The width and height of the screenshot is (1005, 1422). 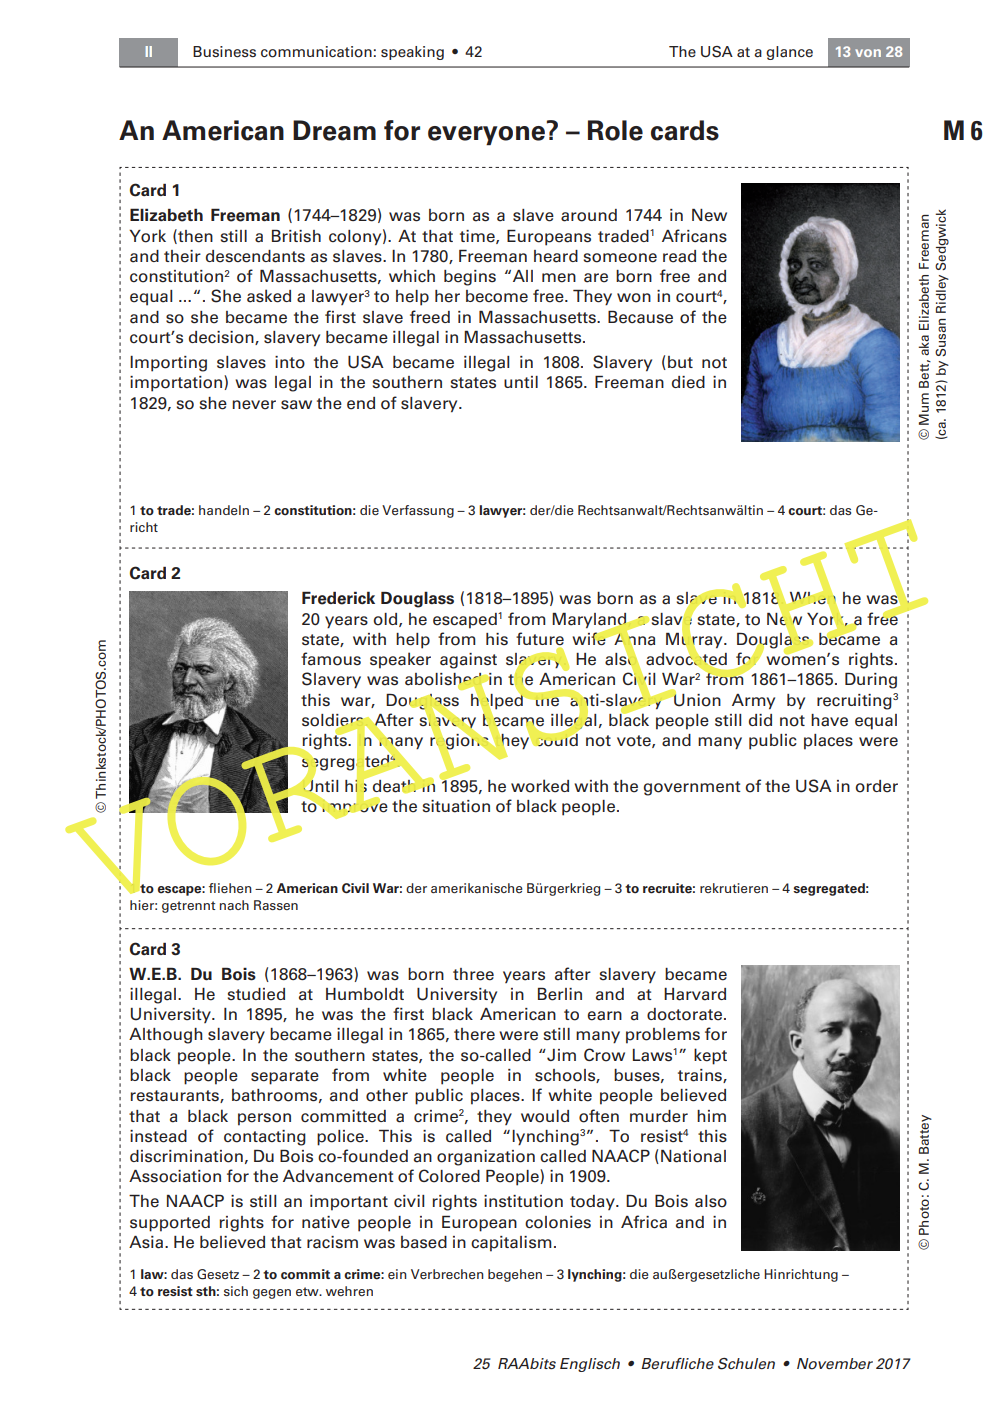 I want to click on Business, so click(x=224, y=51).
